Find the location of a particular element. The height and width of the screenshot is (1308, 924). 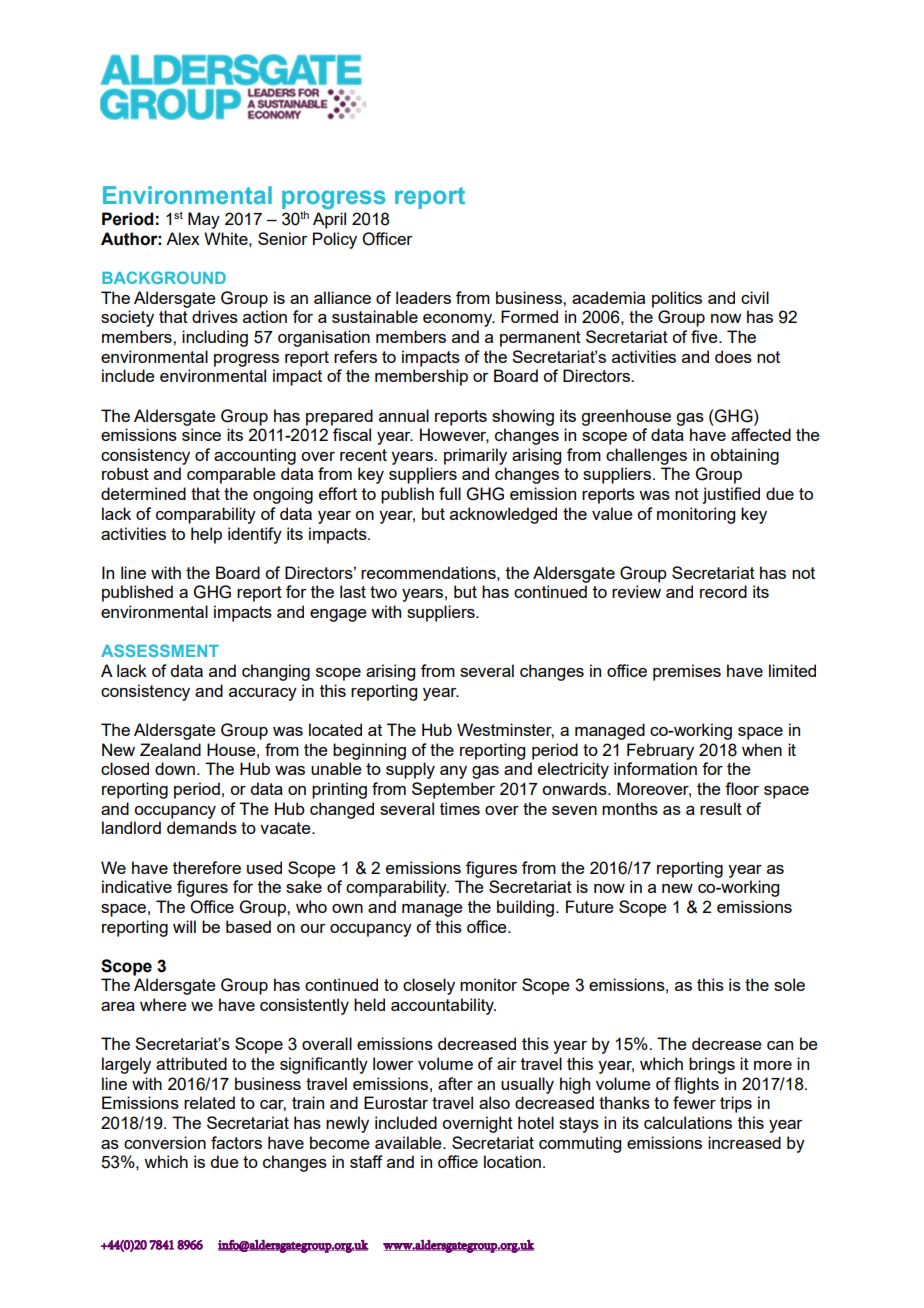

available is located at coordinates (409, 1142).
